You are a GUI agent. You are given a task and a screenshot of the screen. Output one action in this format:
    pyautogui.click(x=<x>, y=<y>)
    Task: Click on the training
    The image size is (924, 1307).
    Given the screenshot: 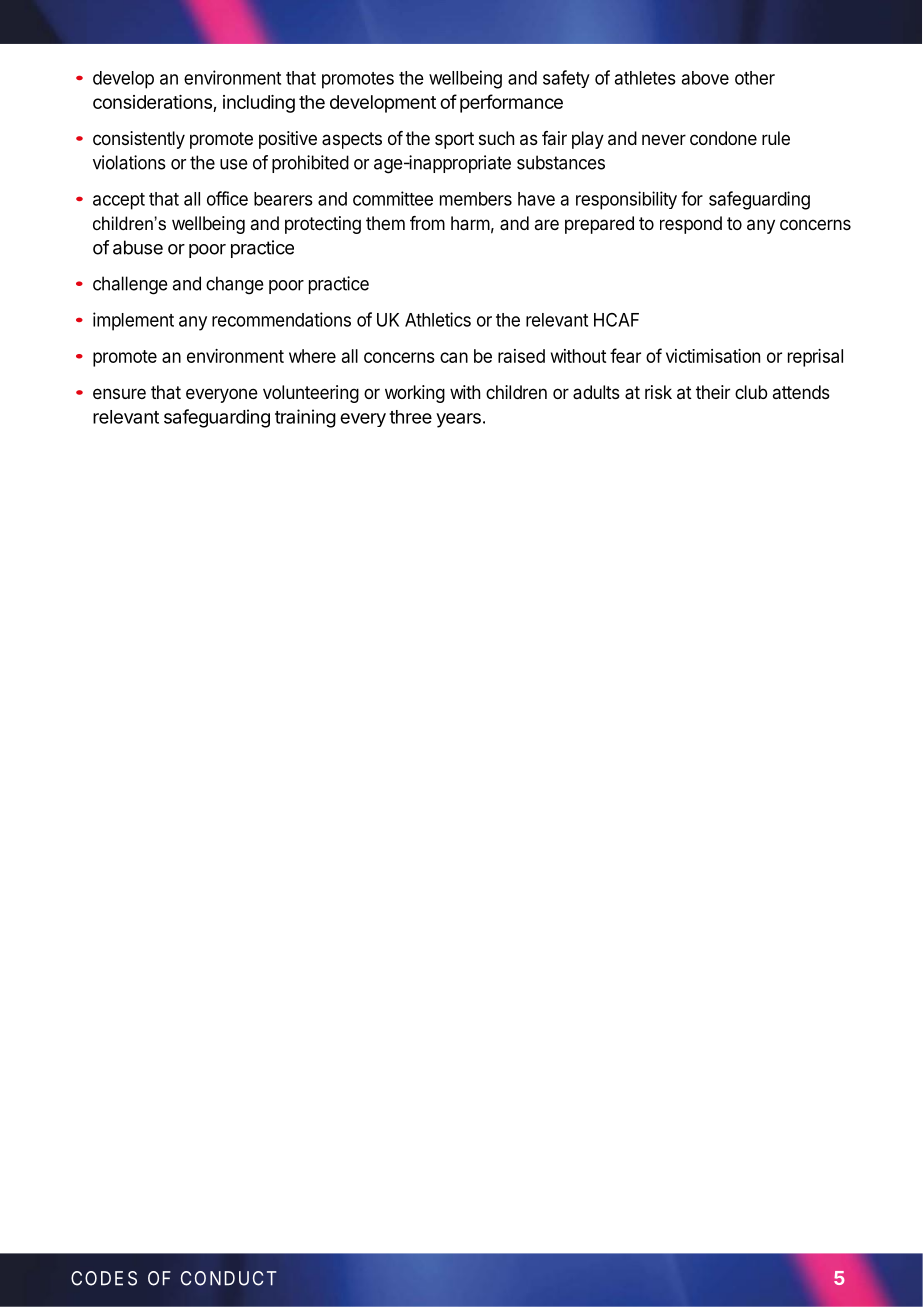 What is the action you would take?
    pyautogui.click(x=305, y=418)
